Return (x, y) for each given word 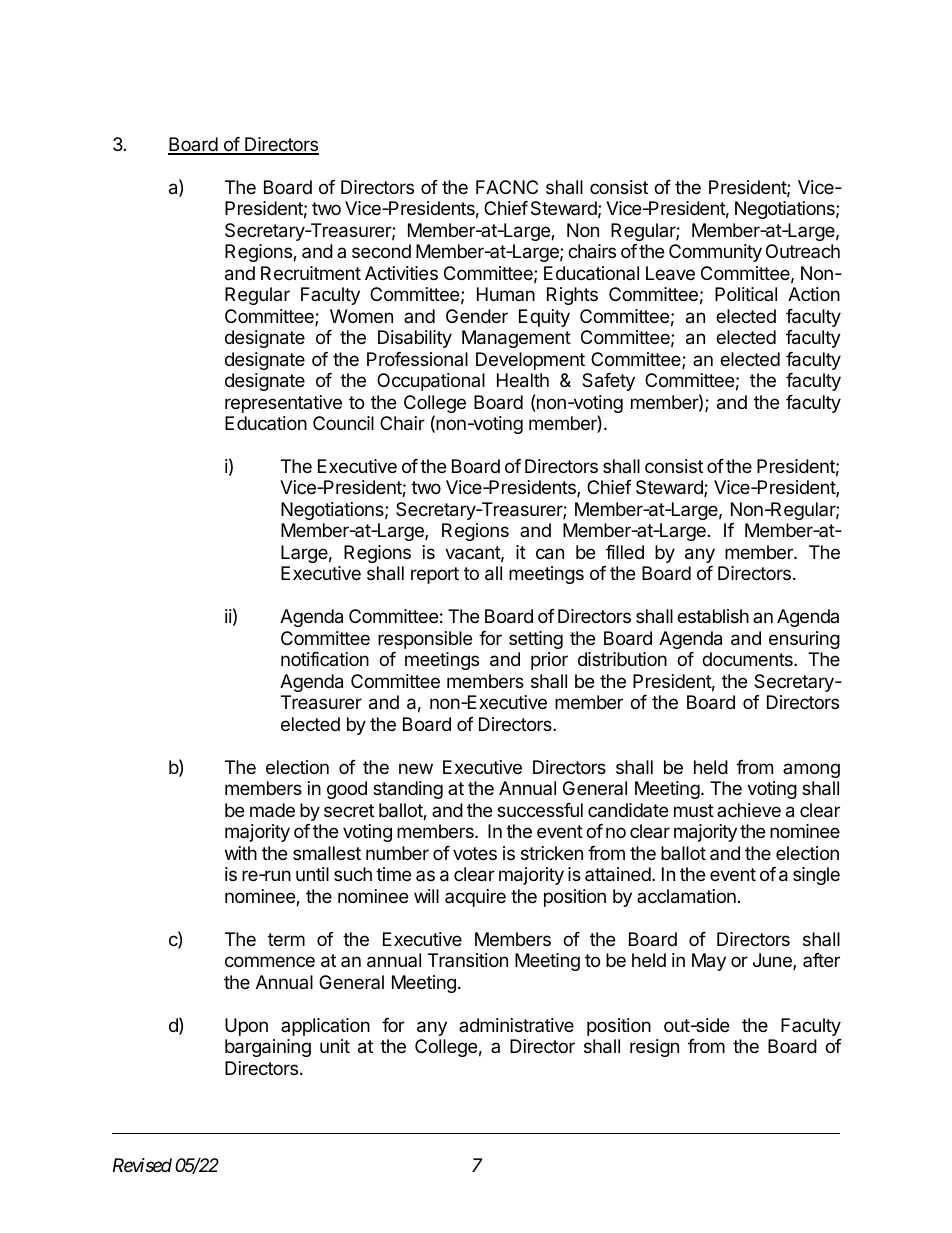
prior (549, 661)
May (709, 962)
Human (506, 294)
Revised (142, 1165)
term (286, 939)
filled (625, 552)
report (435, 575)
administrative (516, 1025)
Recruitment (311, 273)
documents (748, 659)
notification (325, 659)
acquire (475, 898)
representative (283, 404)
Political (746, 294)
